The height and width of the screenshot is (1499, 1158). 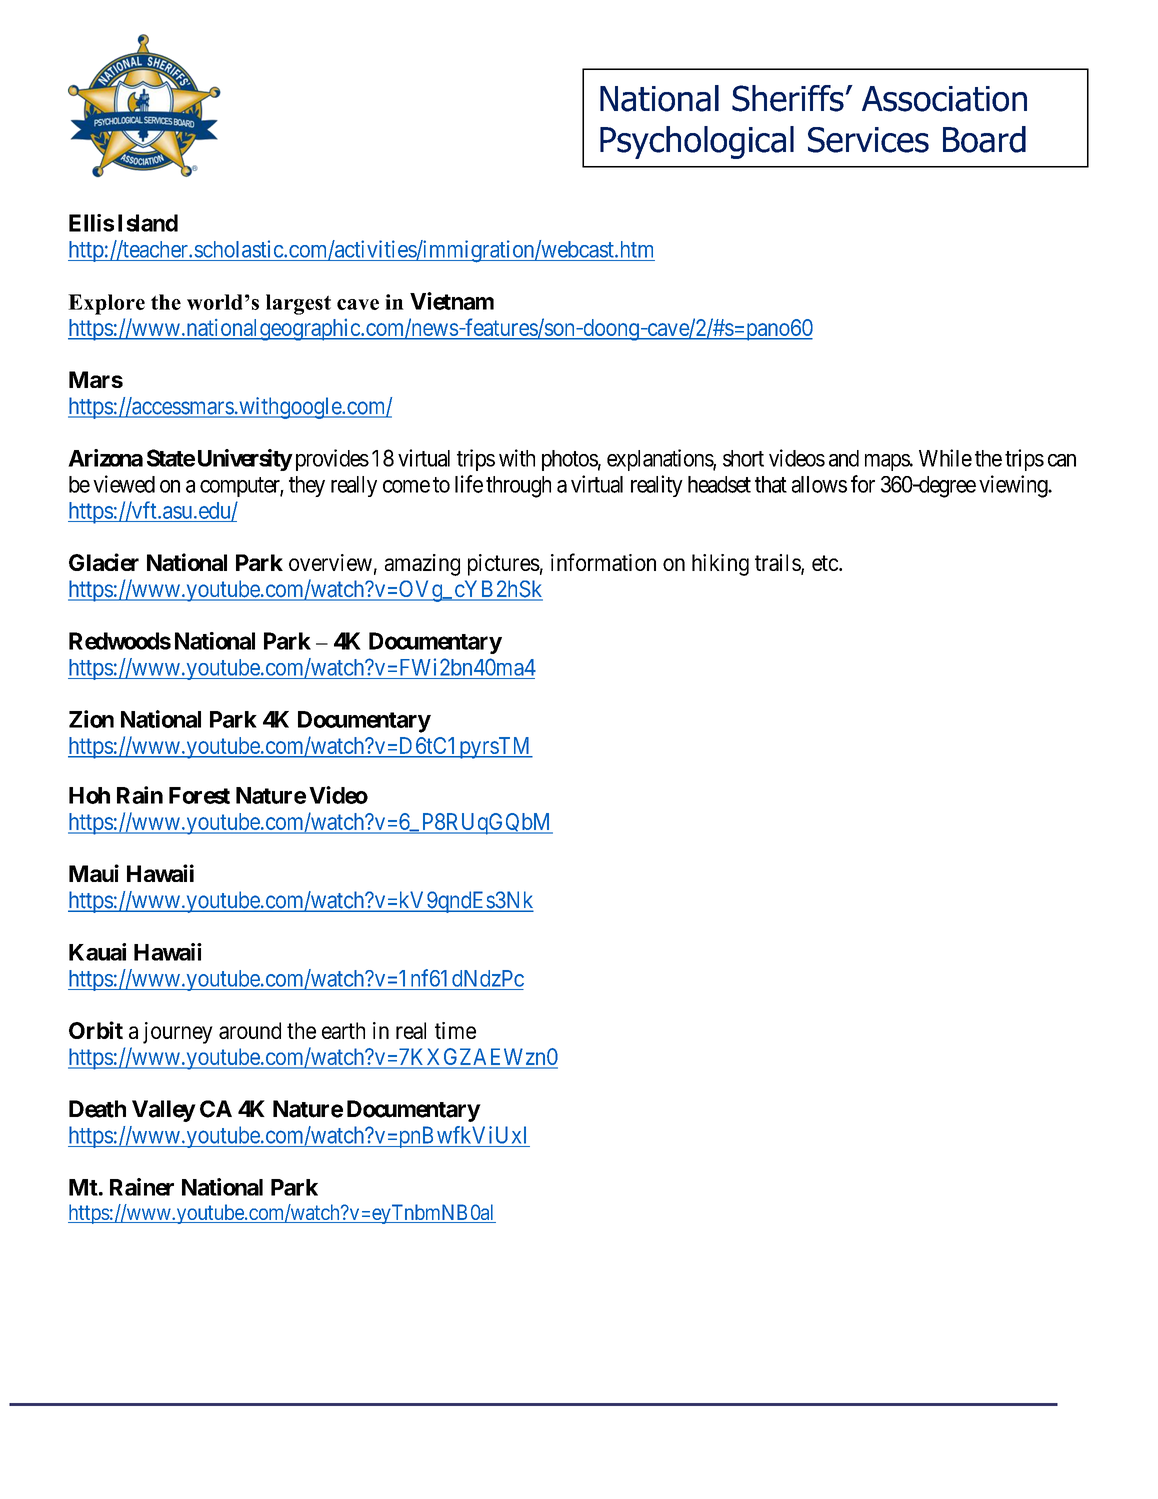 What do you see at coordinates (778, 564) in the screenshot?
I see `trails` at bounding box center [778, 564].
